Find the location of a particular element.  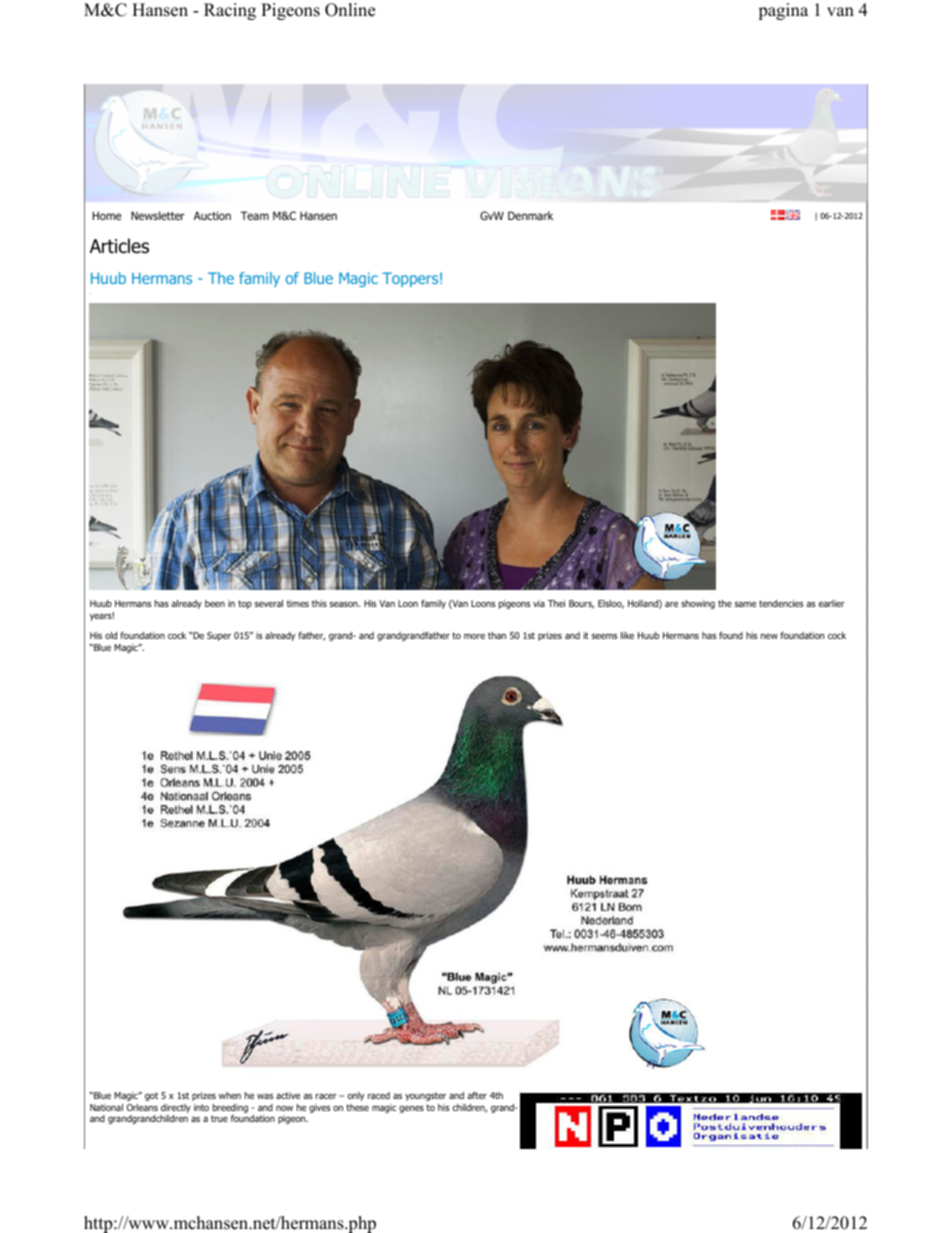

Racing is located at coordinates (230, 11).
